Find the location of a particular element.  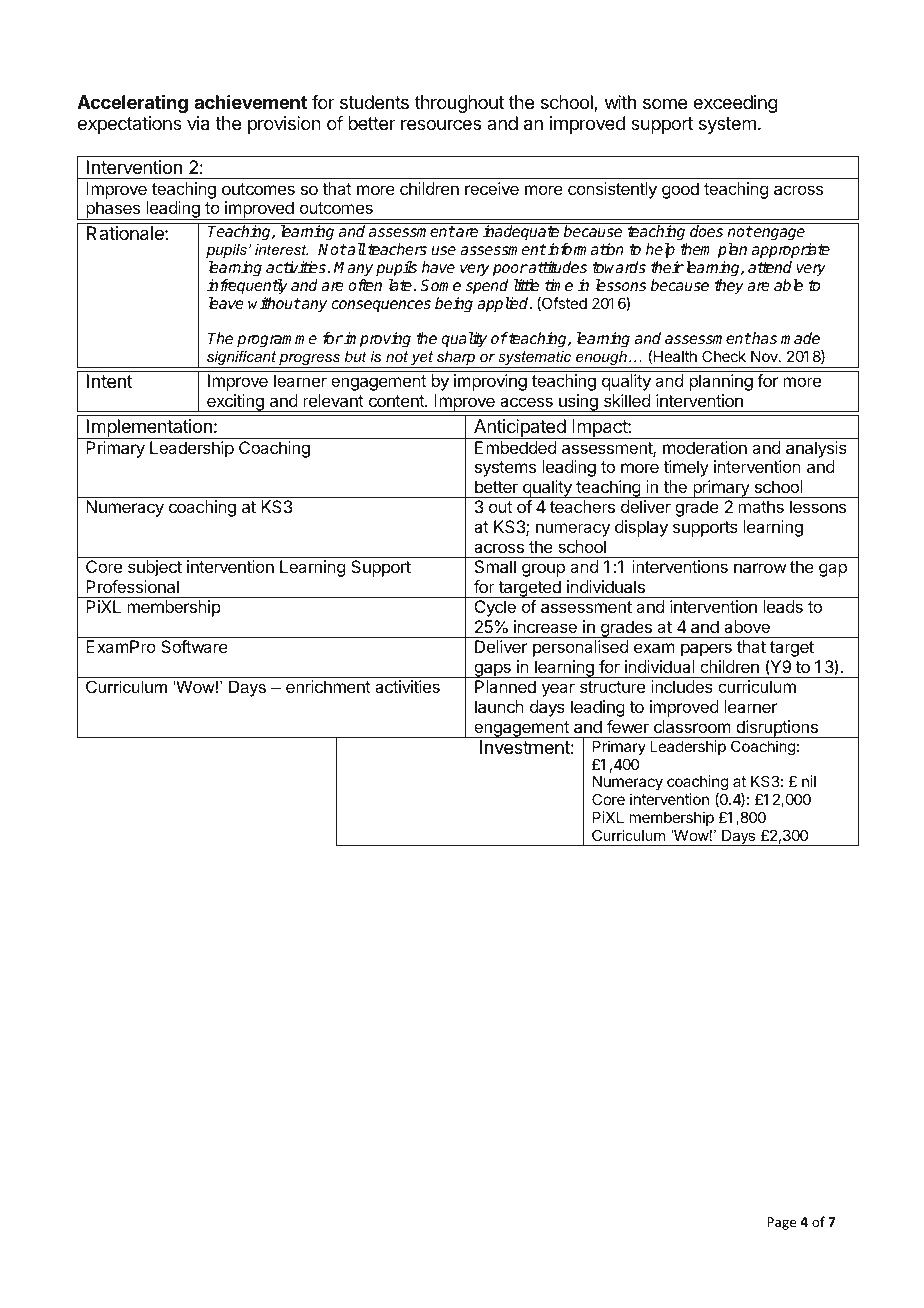

resources is located at coordinates (441, 124).
